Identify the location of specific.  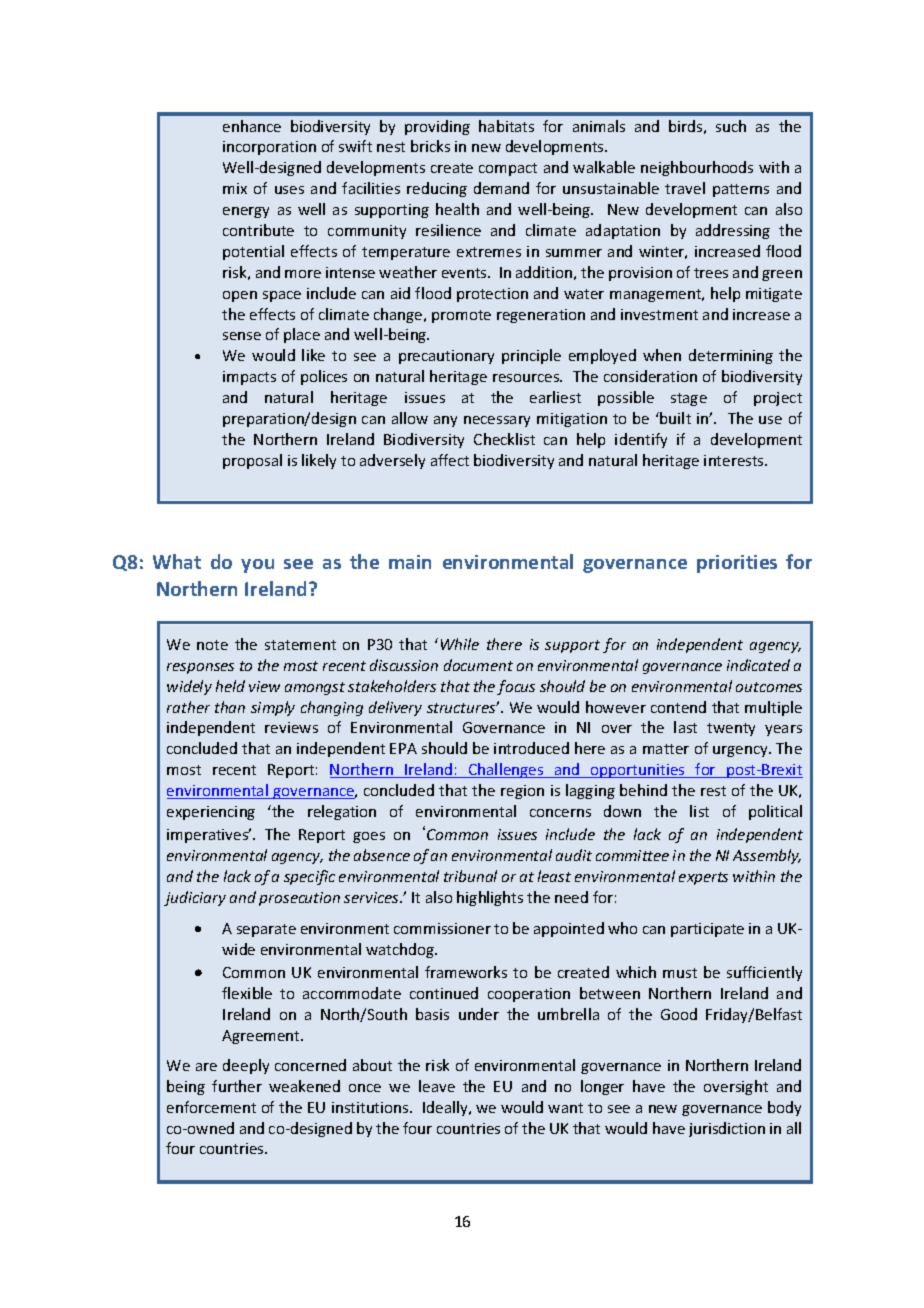
(309, 877).
